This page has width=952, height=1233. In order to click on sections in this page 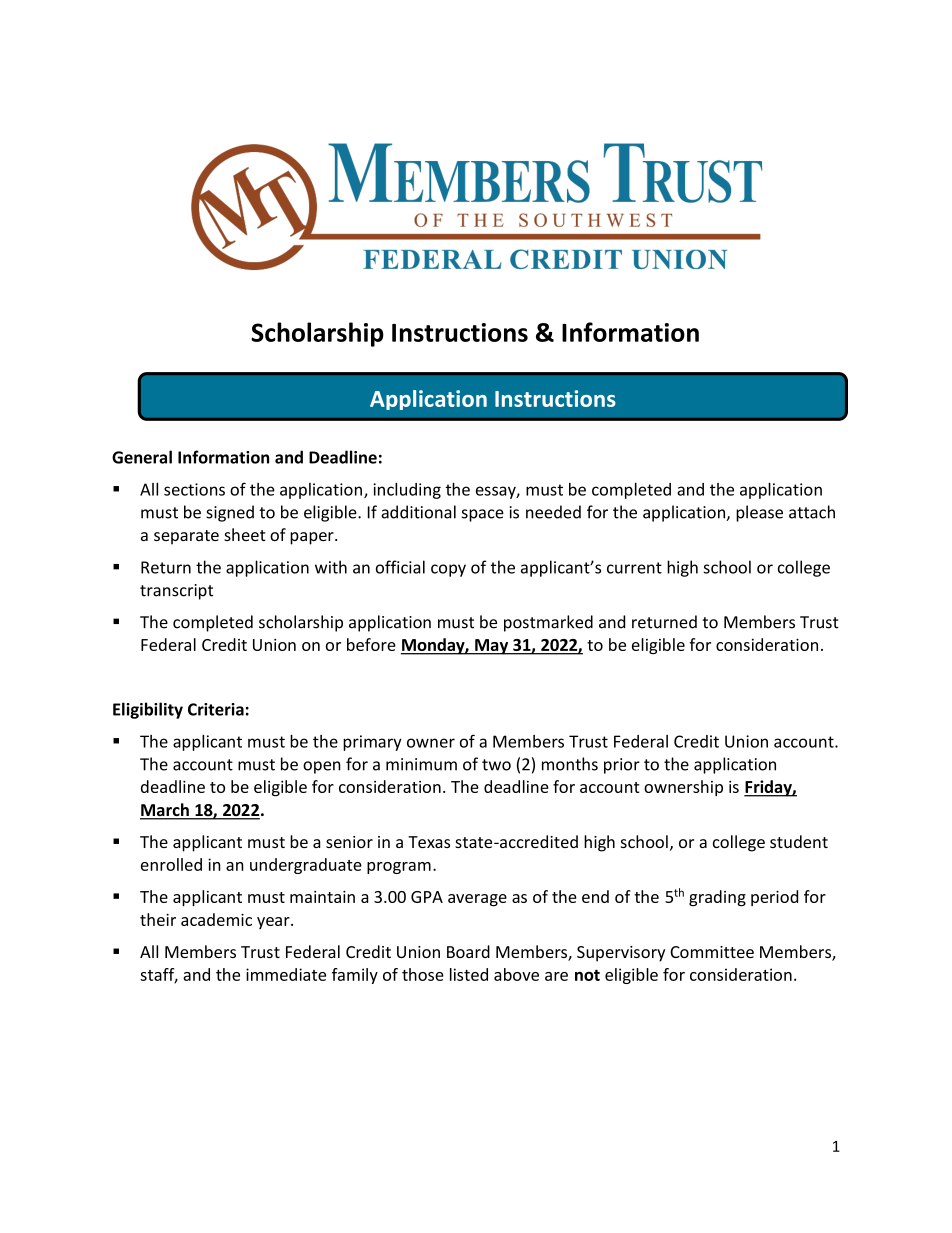, I will do `click(194, 489)`.
